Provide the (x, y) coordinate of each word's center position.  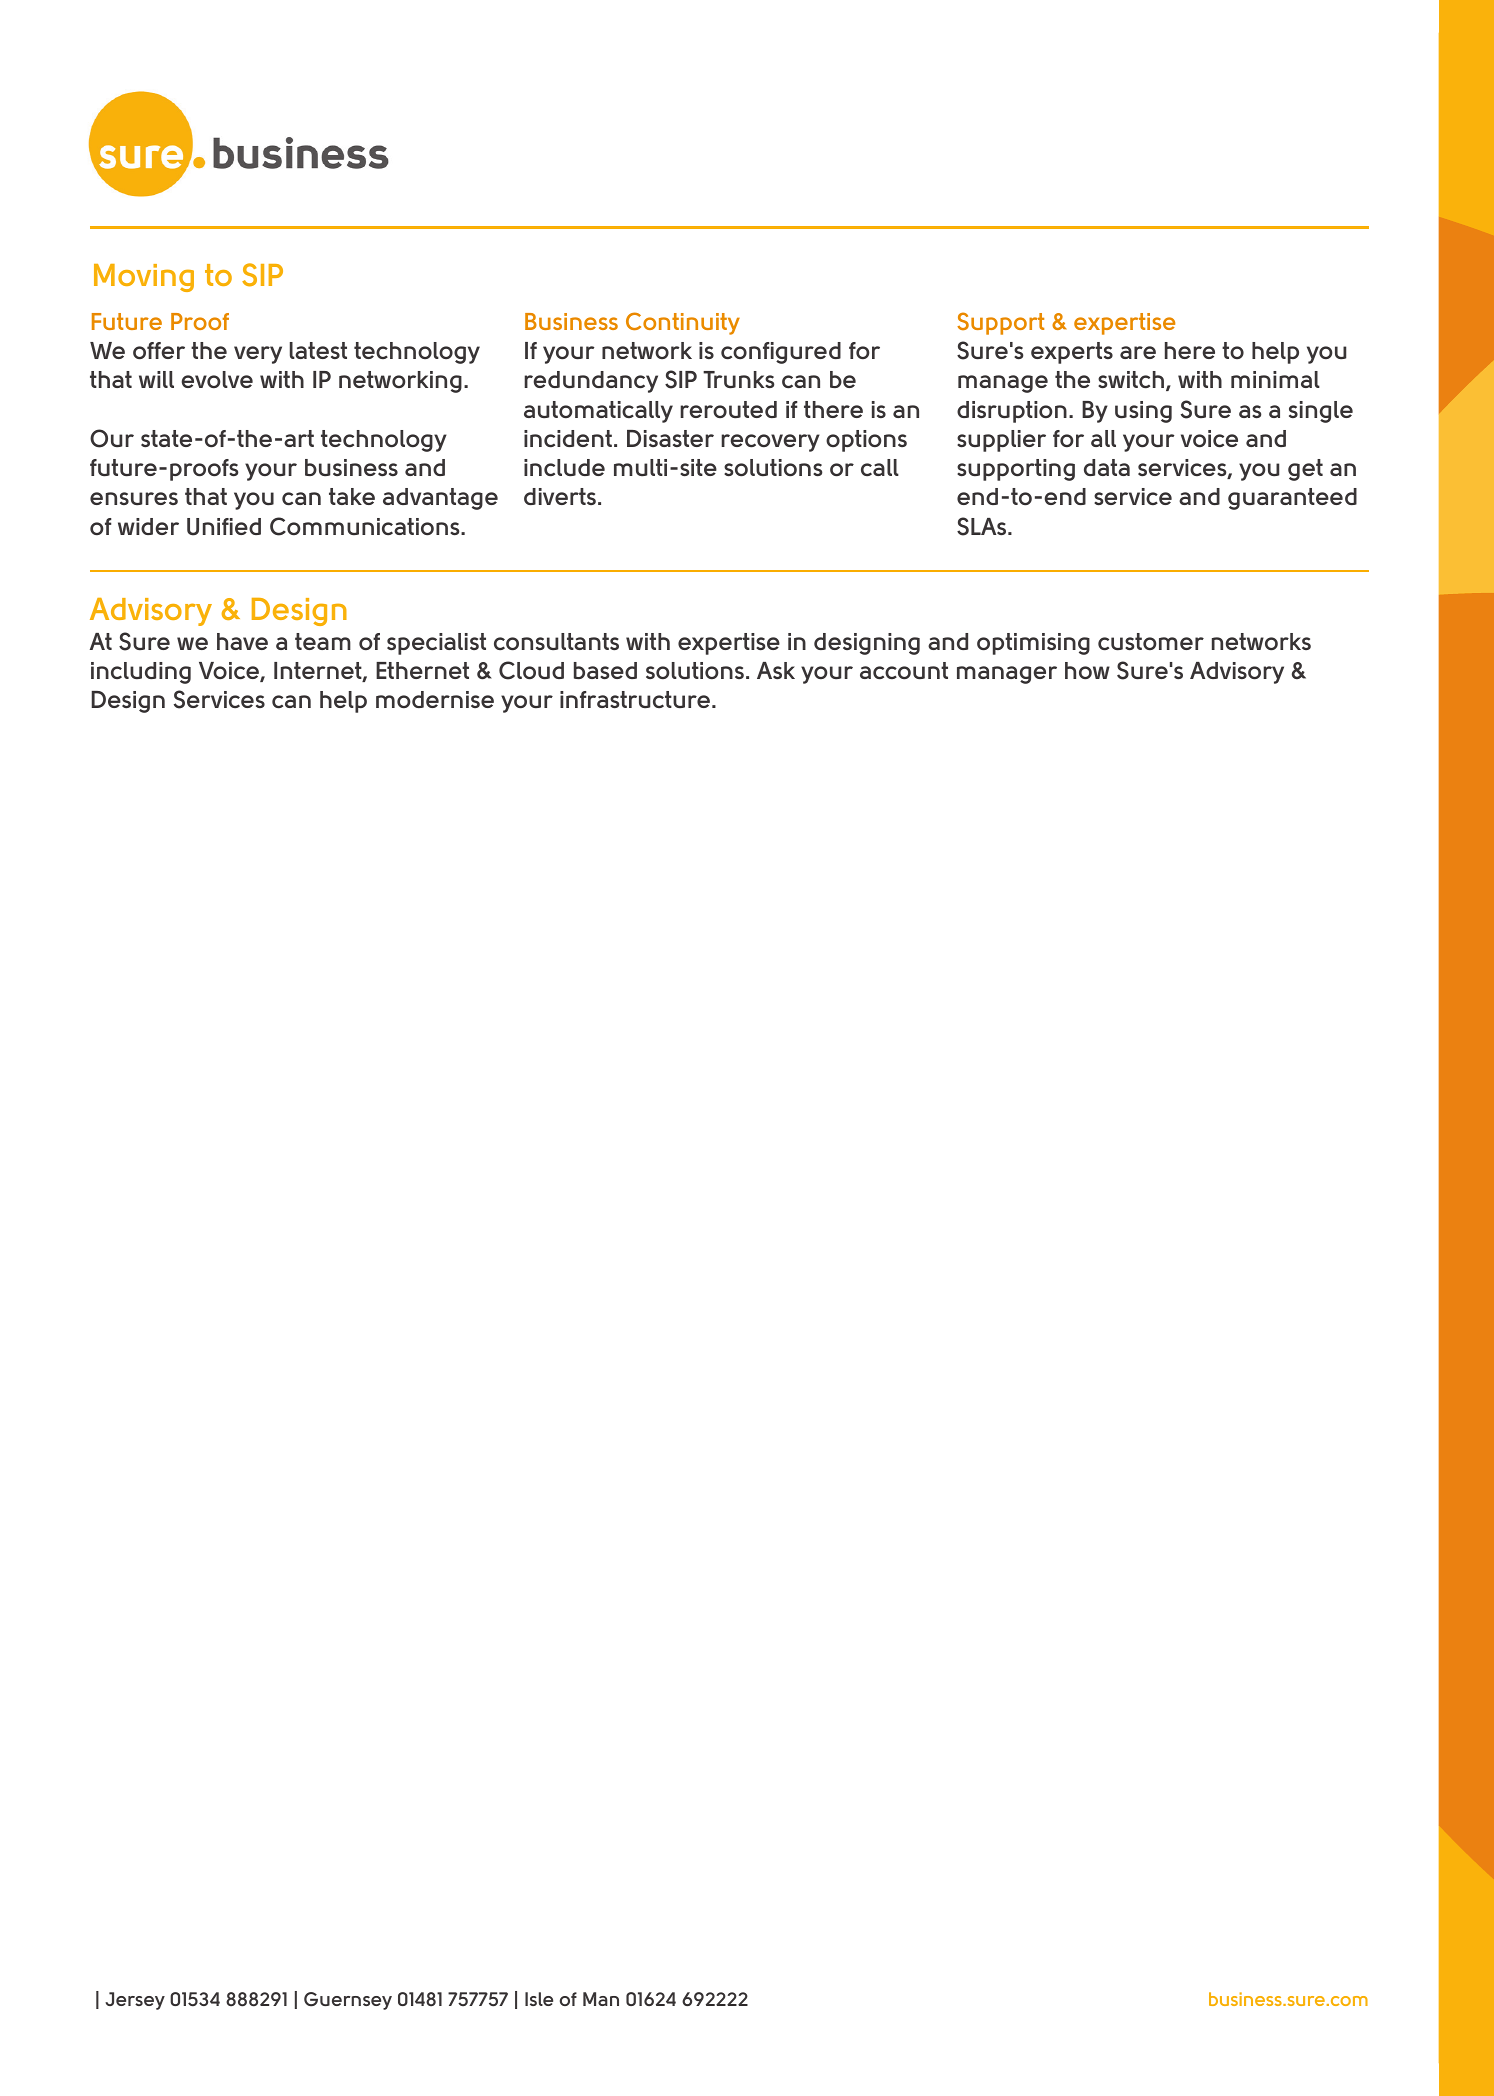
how (1087, 671)
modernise (435, 699)
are (1138, 352)
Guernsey (348, 2001)
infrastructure (635, 699)
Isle (539, 1999)
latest (318, 350)
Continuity (683, 323)
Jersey (135, 2001)
